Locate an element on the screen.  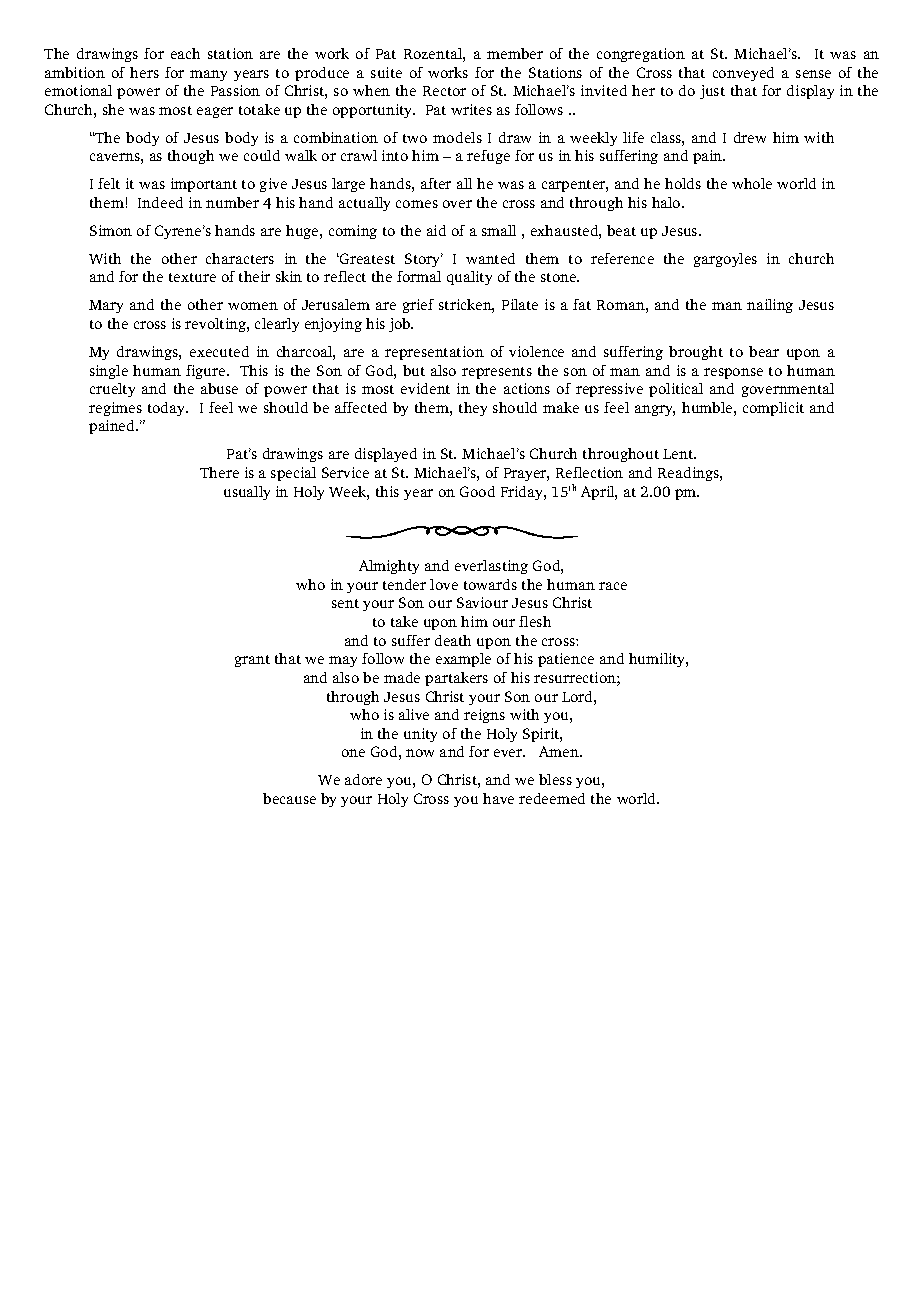
because is located at coordinates (289, 798).
